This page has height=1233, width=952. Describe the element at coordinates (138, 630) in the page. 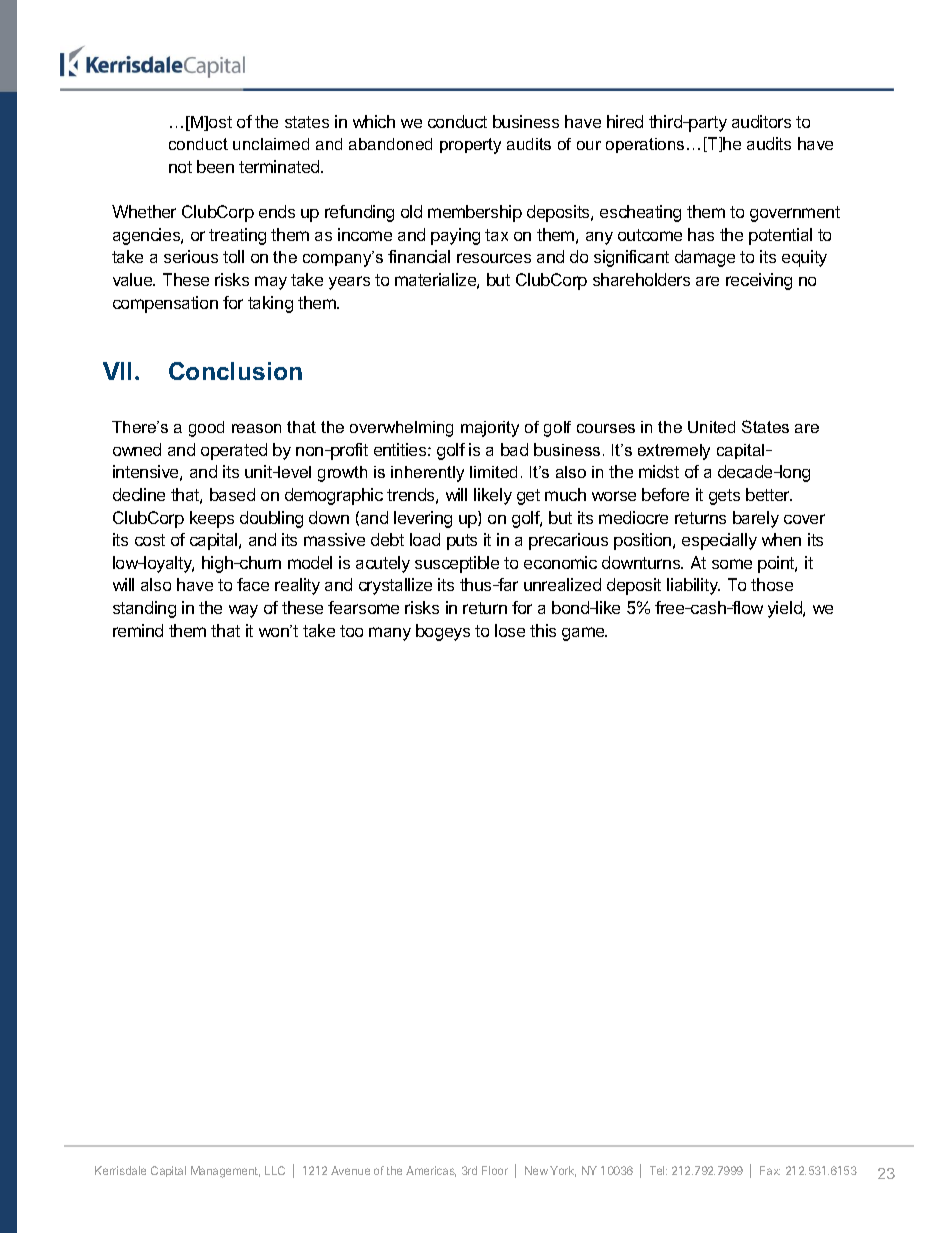

I see `remind` at that location.
